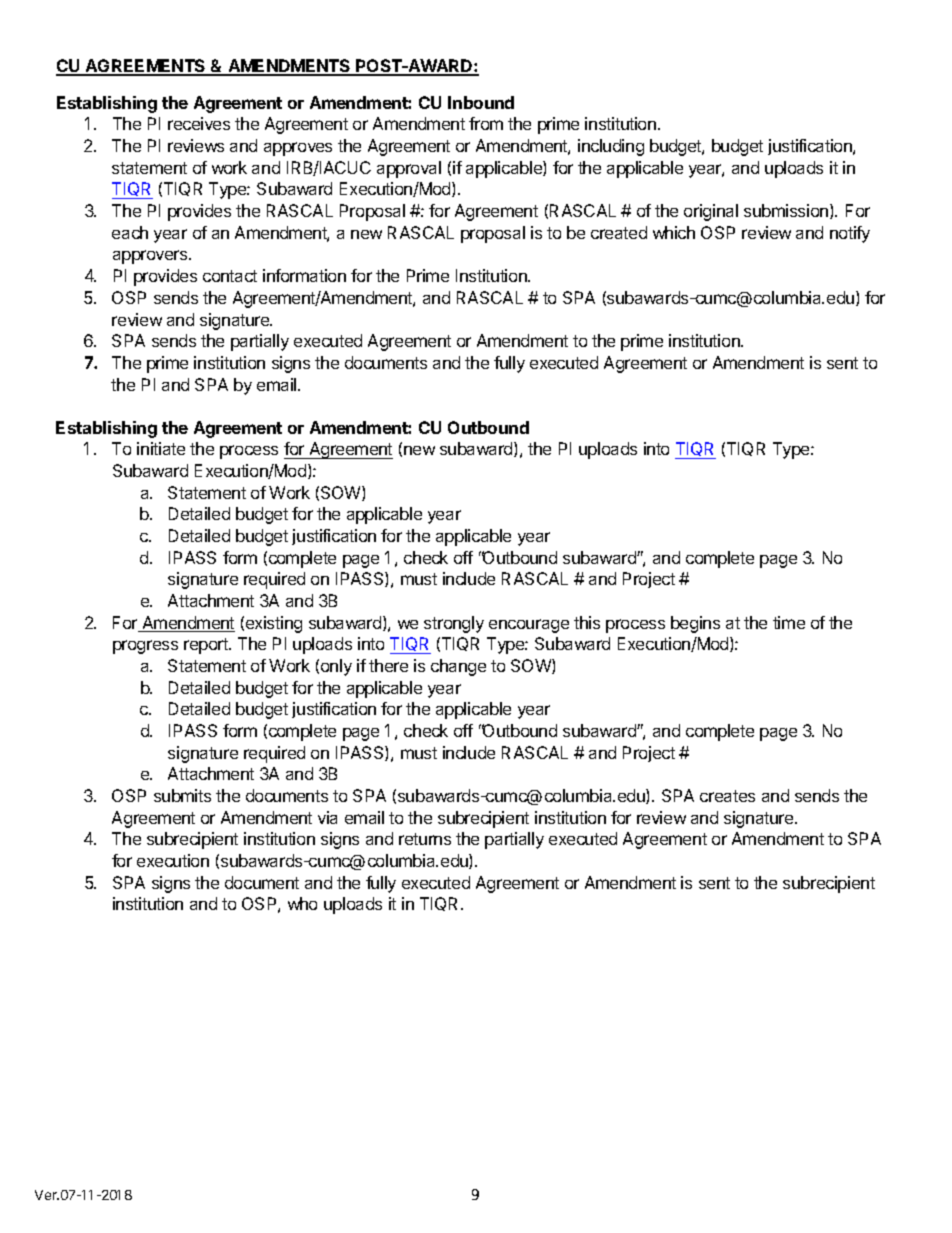 The width and height of the screenshot is (952, 1233). I want to click on strongly, so click(454, 624).
